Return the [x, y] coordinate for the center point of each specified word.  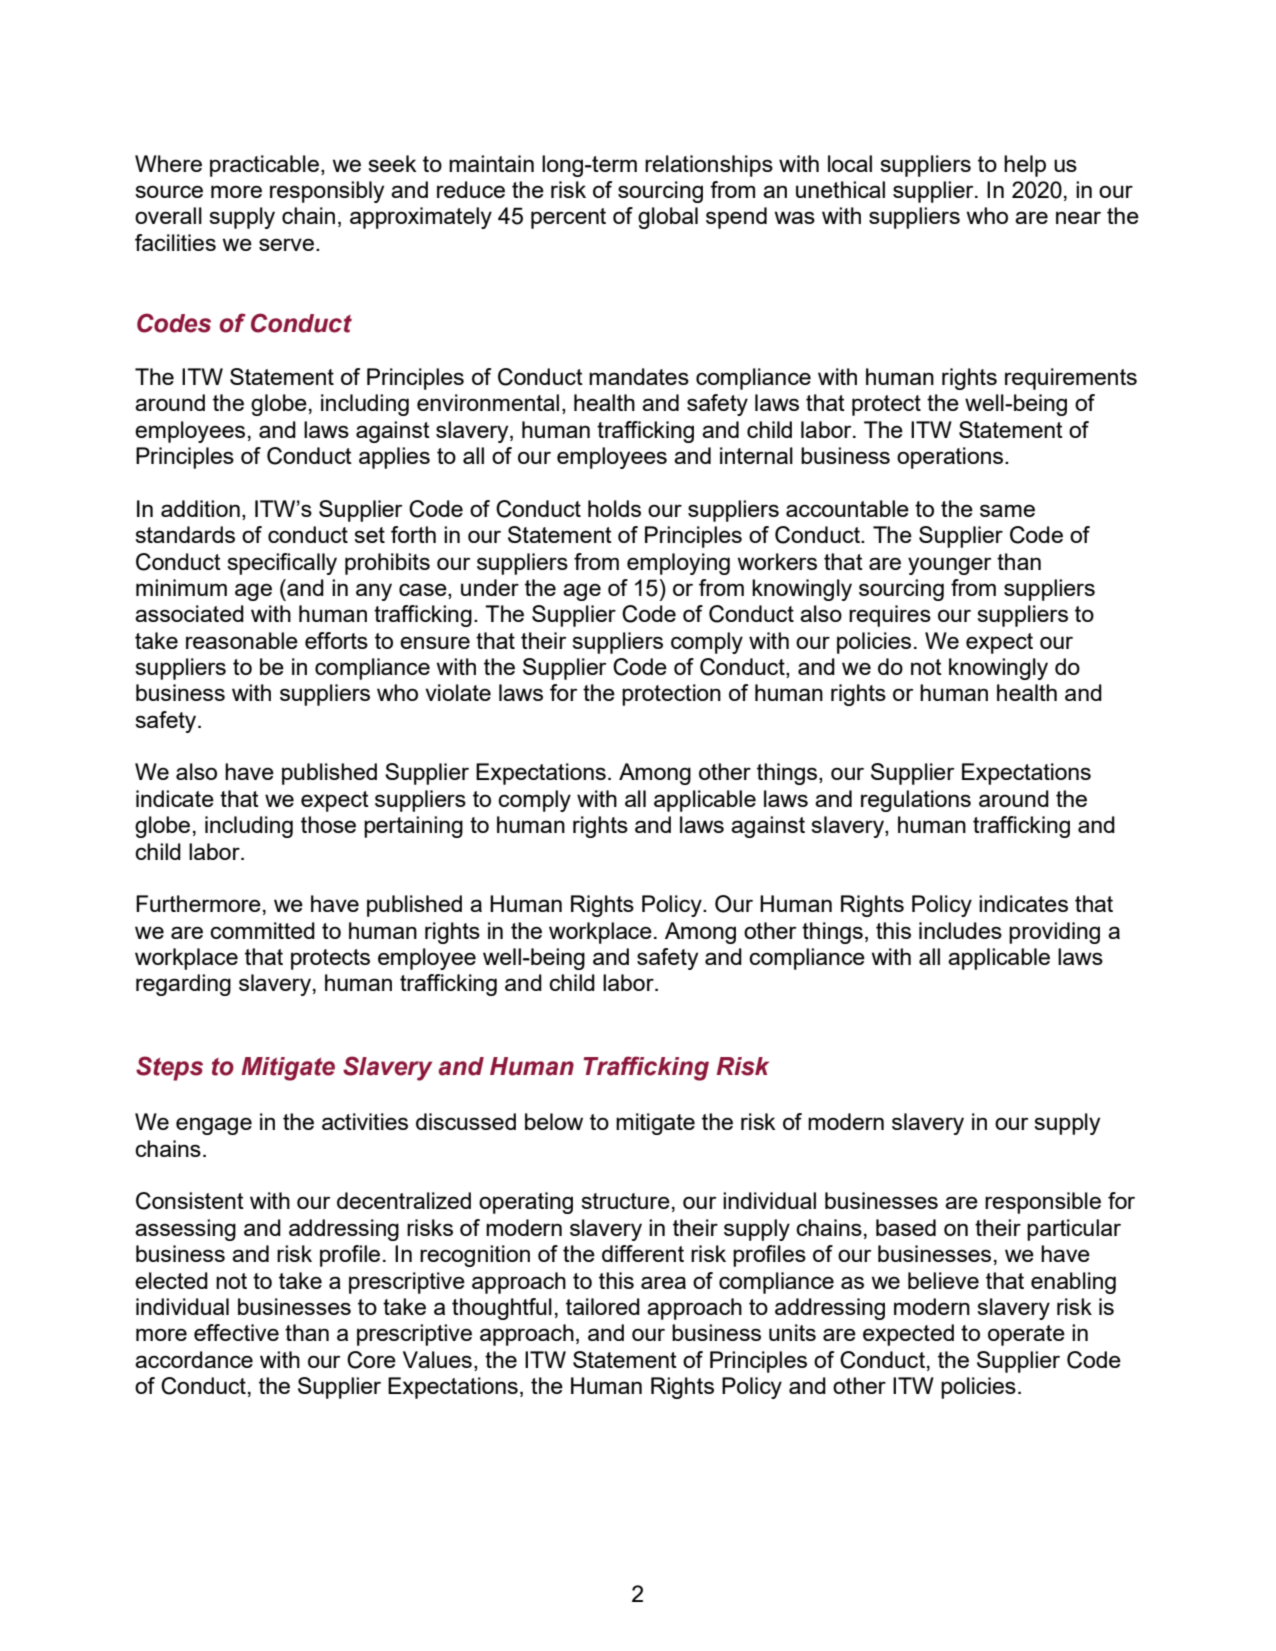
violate [458, 692]
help [1025, 166]
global [668, 218]
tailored [603, 1306]
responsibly [327, 192]
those [328, 824]
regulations [916, 801]
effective [236, 1332]
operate [1026, 1335]
